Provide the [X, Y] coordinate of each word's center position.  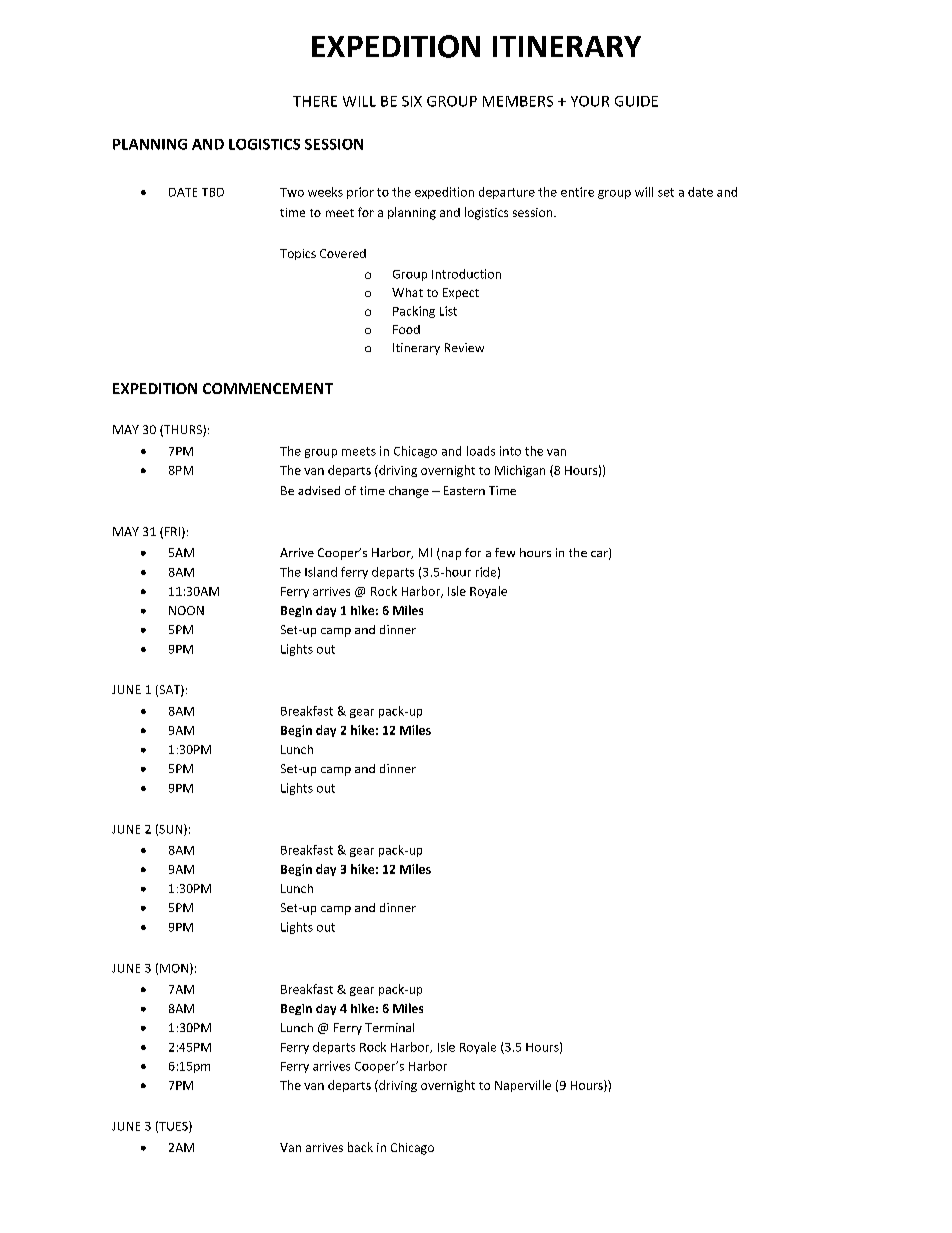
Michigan [520, 471]
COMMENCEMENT [268, 388]
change [409, 492]
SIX [412, 101]
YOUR [590, 101]
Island [321, 572]
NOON [186, 610]
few [505, 552]
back [360, 1147]
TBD [213, 192]
